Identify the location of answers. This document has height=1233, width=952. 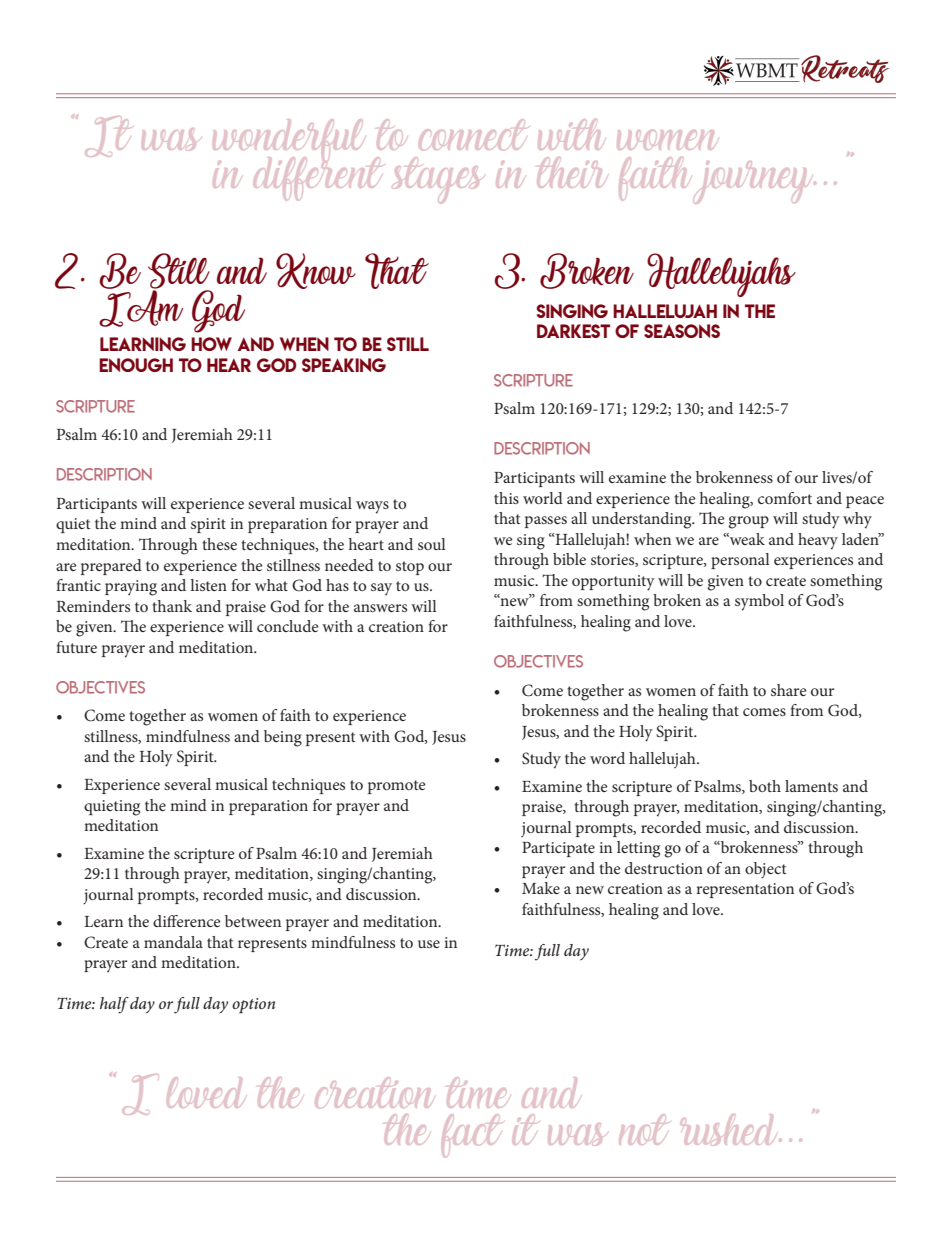
(380, 608).
